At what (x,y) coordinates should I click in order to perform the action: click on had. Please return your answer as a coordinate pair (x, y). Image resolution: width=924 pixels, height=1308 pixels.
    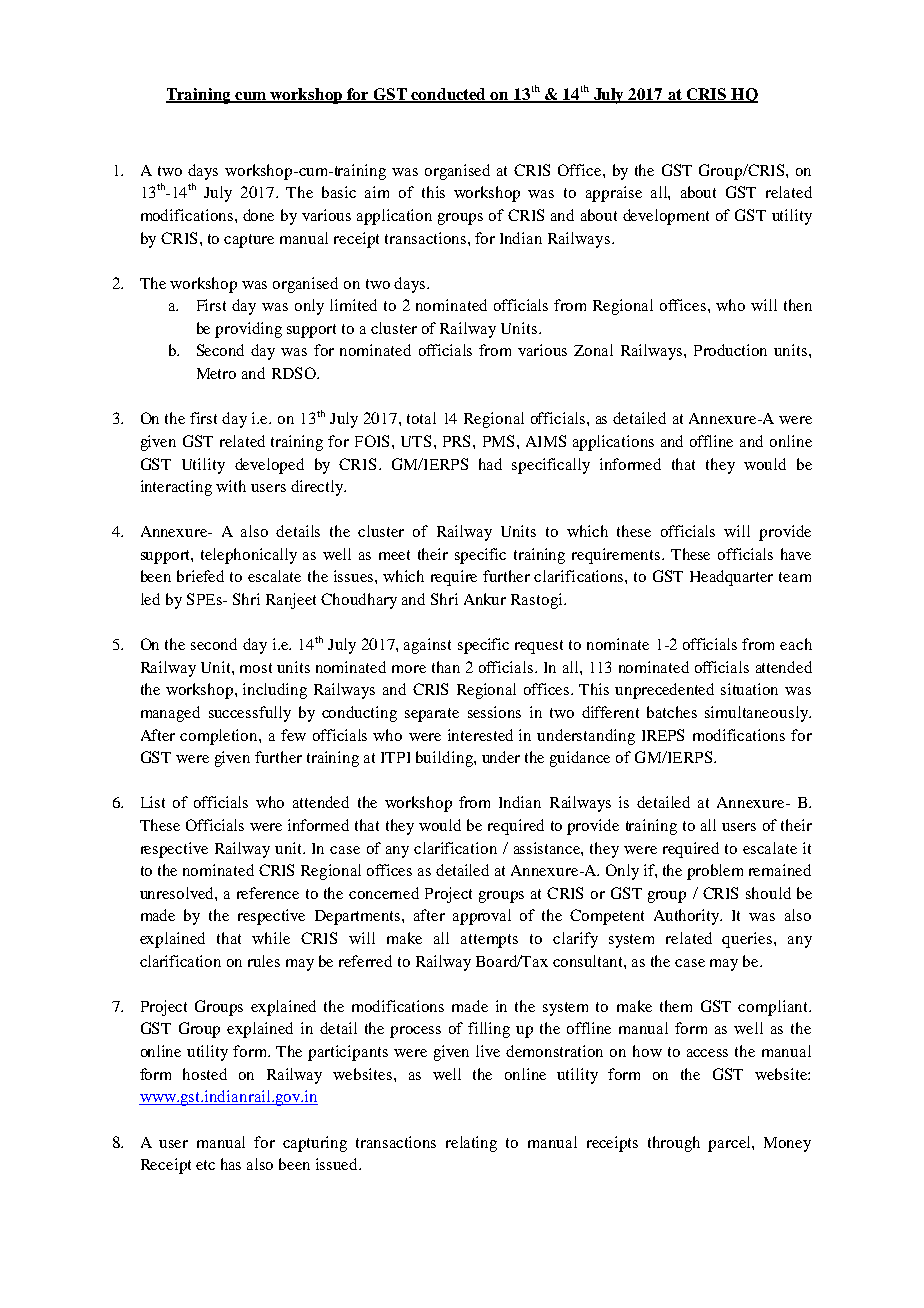
    Looking at the image, I should click on (490, 464).
